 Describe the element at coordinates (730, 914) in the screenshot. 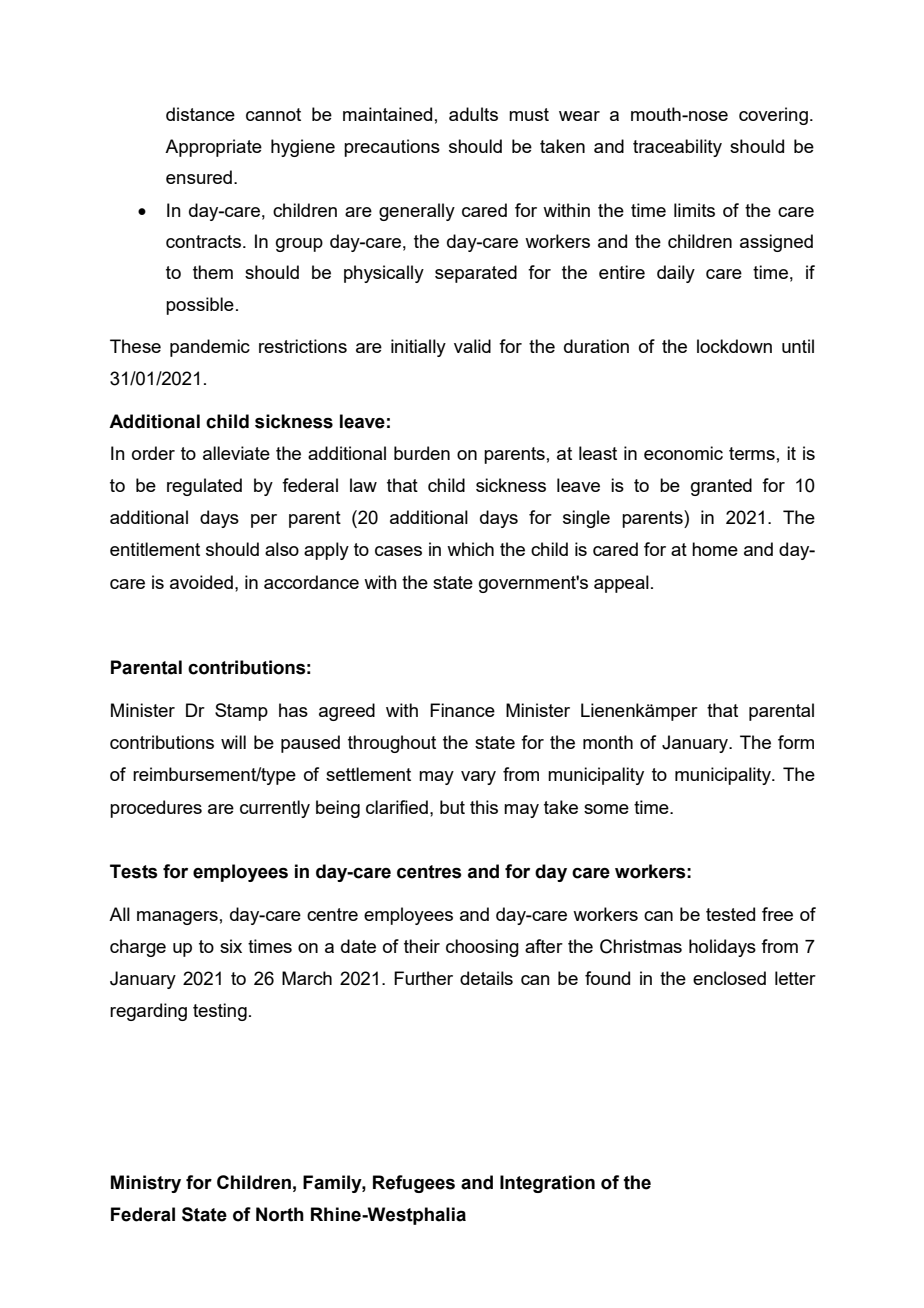

I see `tested` at that location.
